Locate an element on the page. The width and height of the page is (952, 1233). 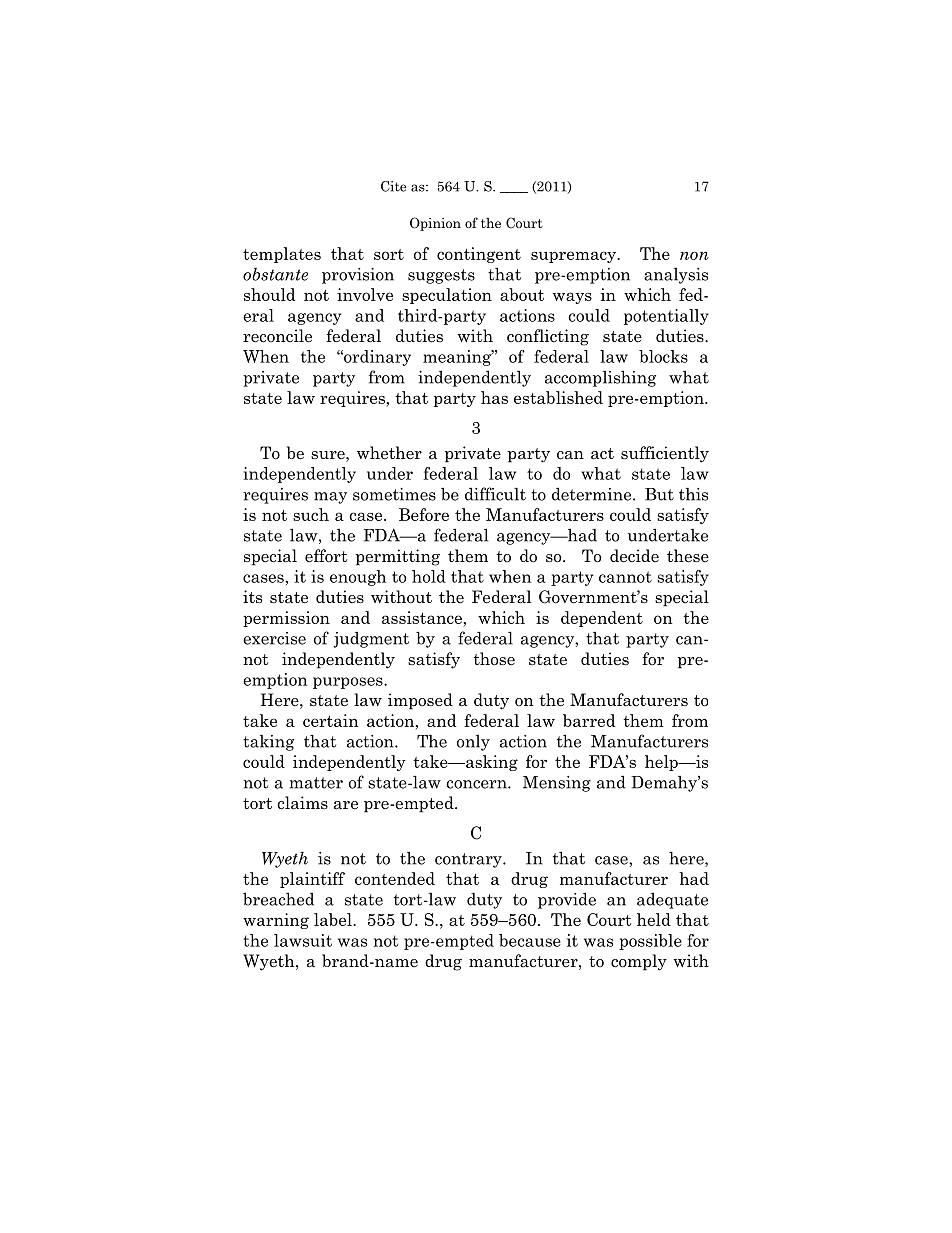
cannot is located at coordinates (625, 577).
